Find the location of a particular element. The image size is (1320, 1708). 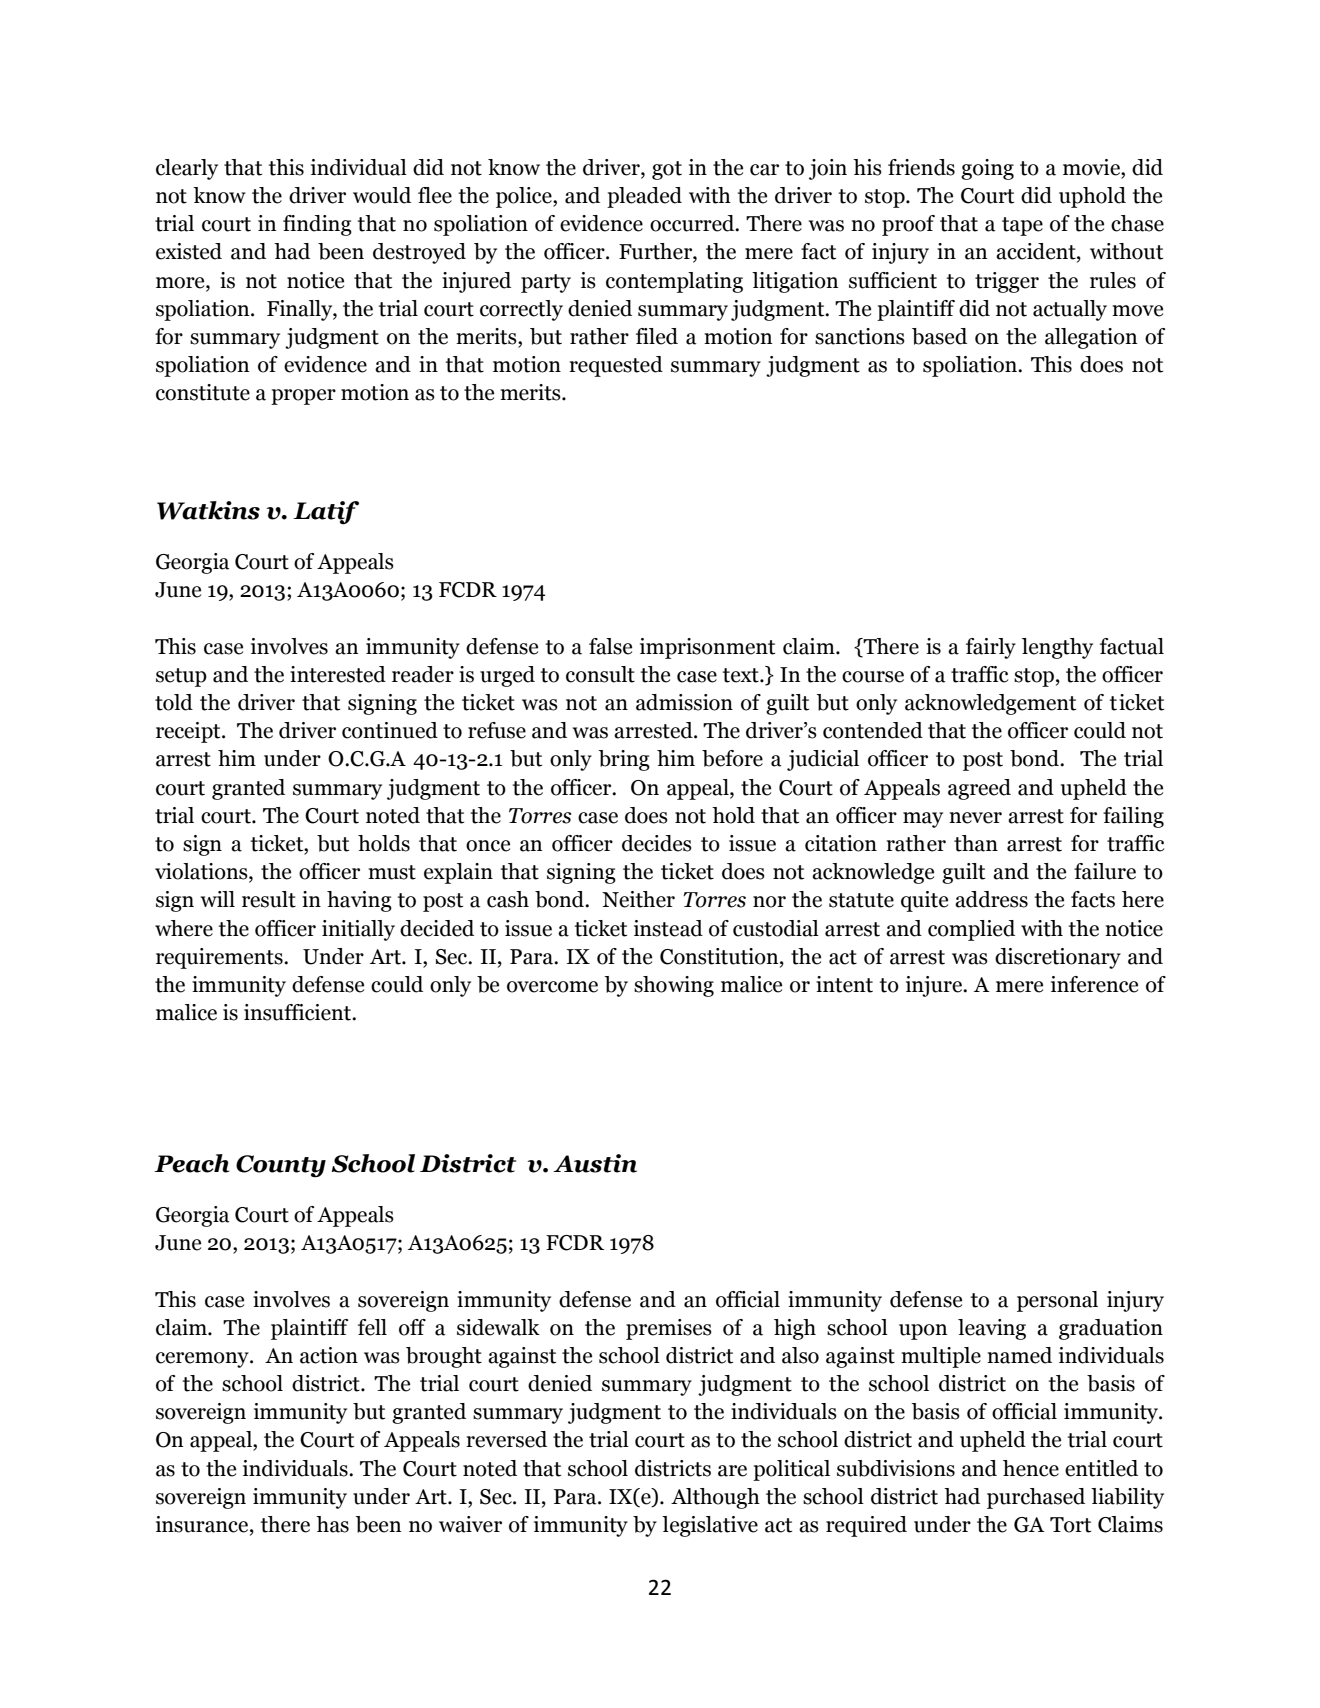

decides is located at coordinates (657, 843).
